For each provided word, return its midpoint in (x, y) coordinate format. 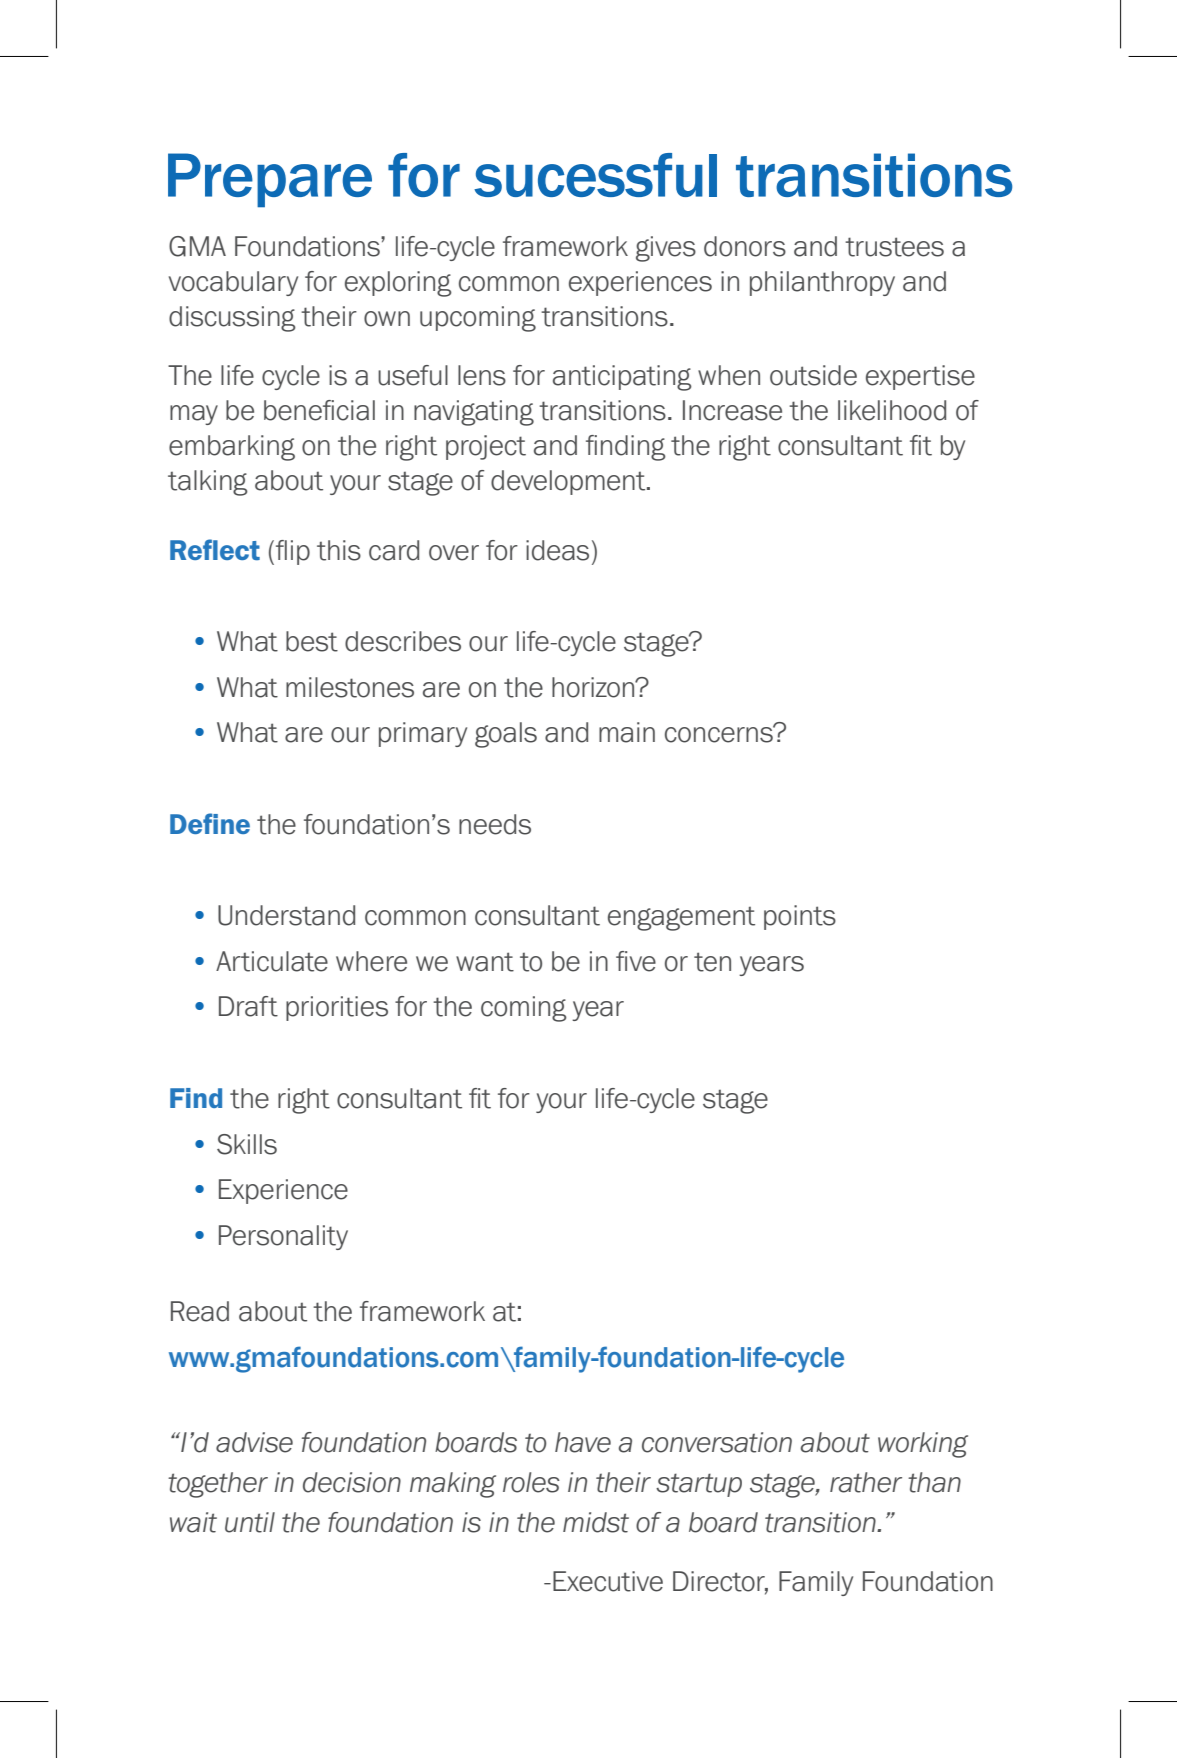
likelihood (892, 410)
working (923, 1445)
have (583, 1442)
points (800, 917)
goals (506, 735)
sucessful (595, 175)
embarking (232, 448)
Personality (283, 1237)
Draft (248, 1006)
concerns (720, 734)
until (250, 1522)
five (636, 961)
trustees (894, 247)
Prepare (270, 180)
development (569, 482)
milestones (350, 687)
